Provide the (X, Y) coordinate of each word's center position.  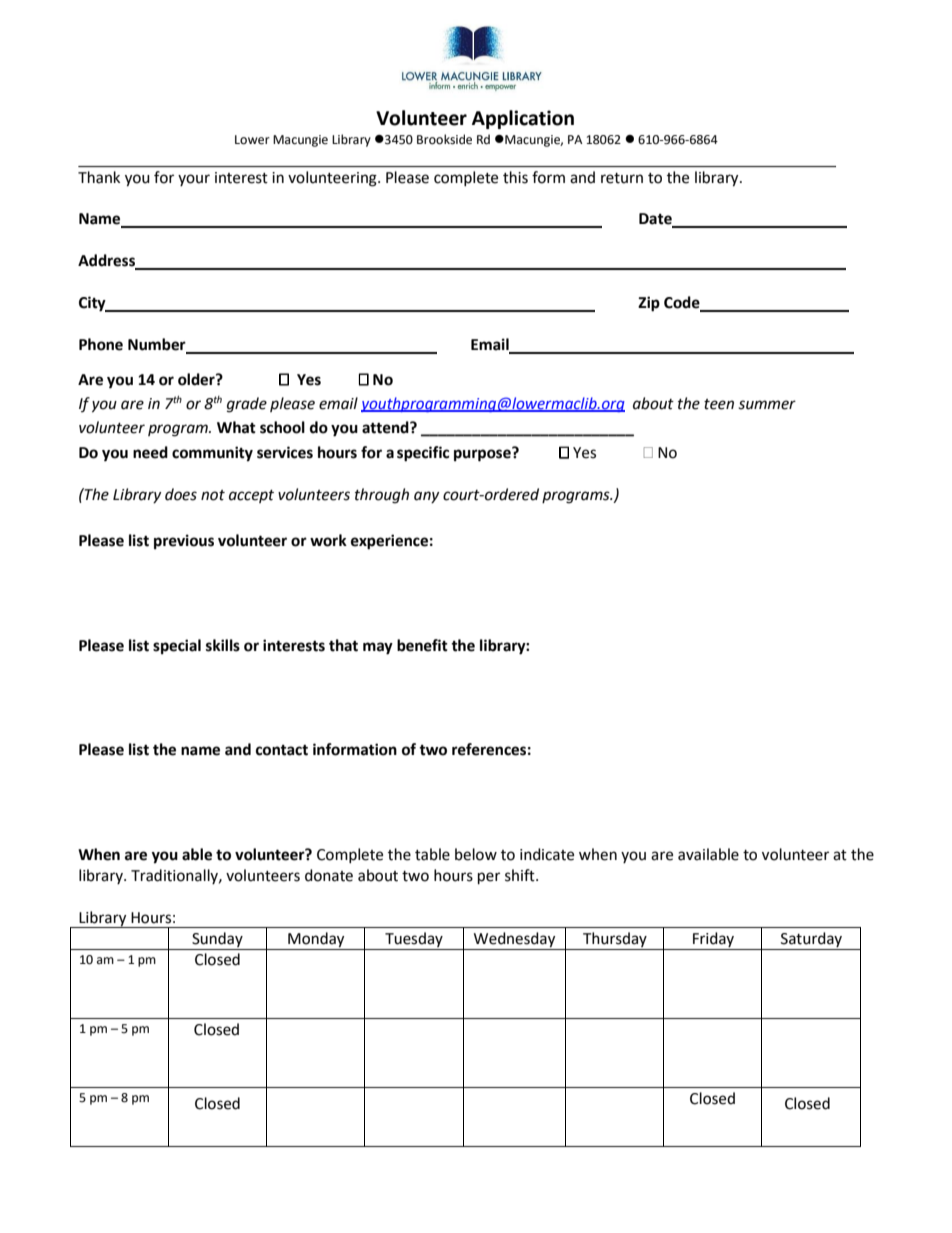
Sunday (217, 939)
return (622, 178)
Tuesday (414, 939)
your (194, 180)
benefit (422, 645)
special (177, 647)
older (197, 379)
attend (386, 427)
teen (719, 404)
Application (523, 119)
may (378, 648)
